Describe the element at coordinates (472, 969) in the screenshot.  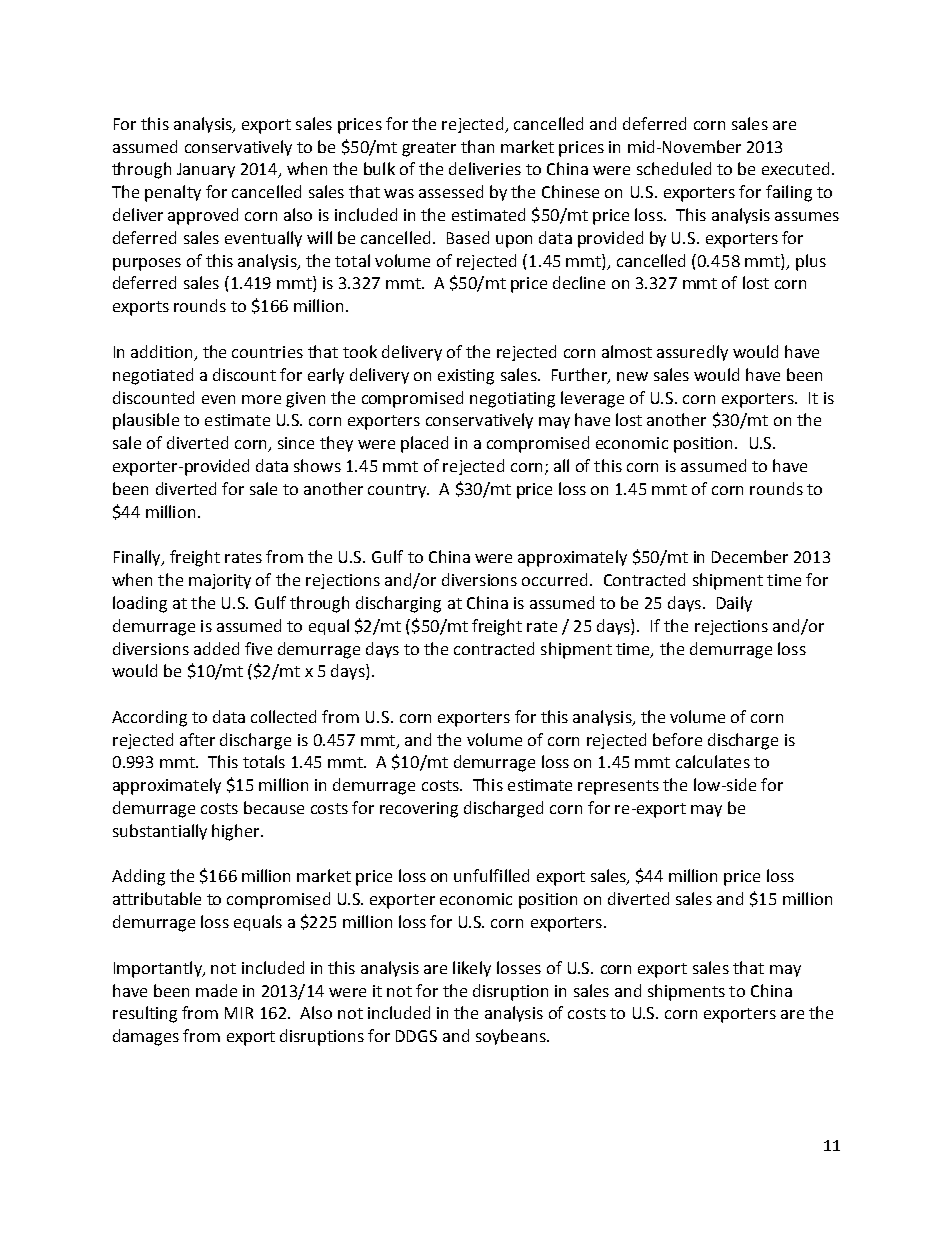
I see `likely` at that location.
